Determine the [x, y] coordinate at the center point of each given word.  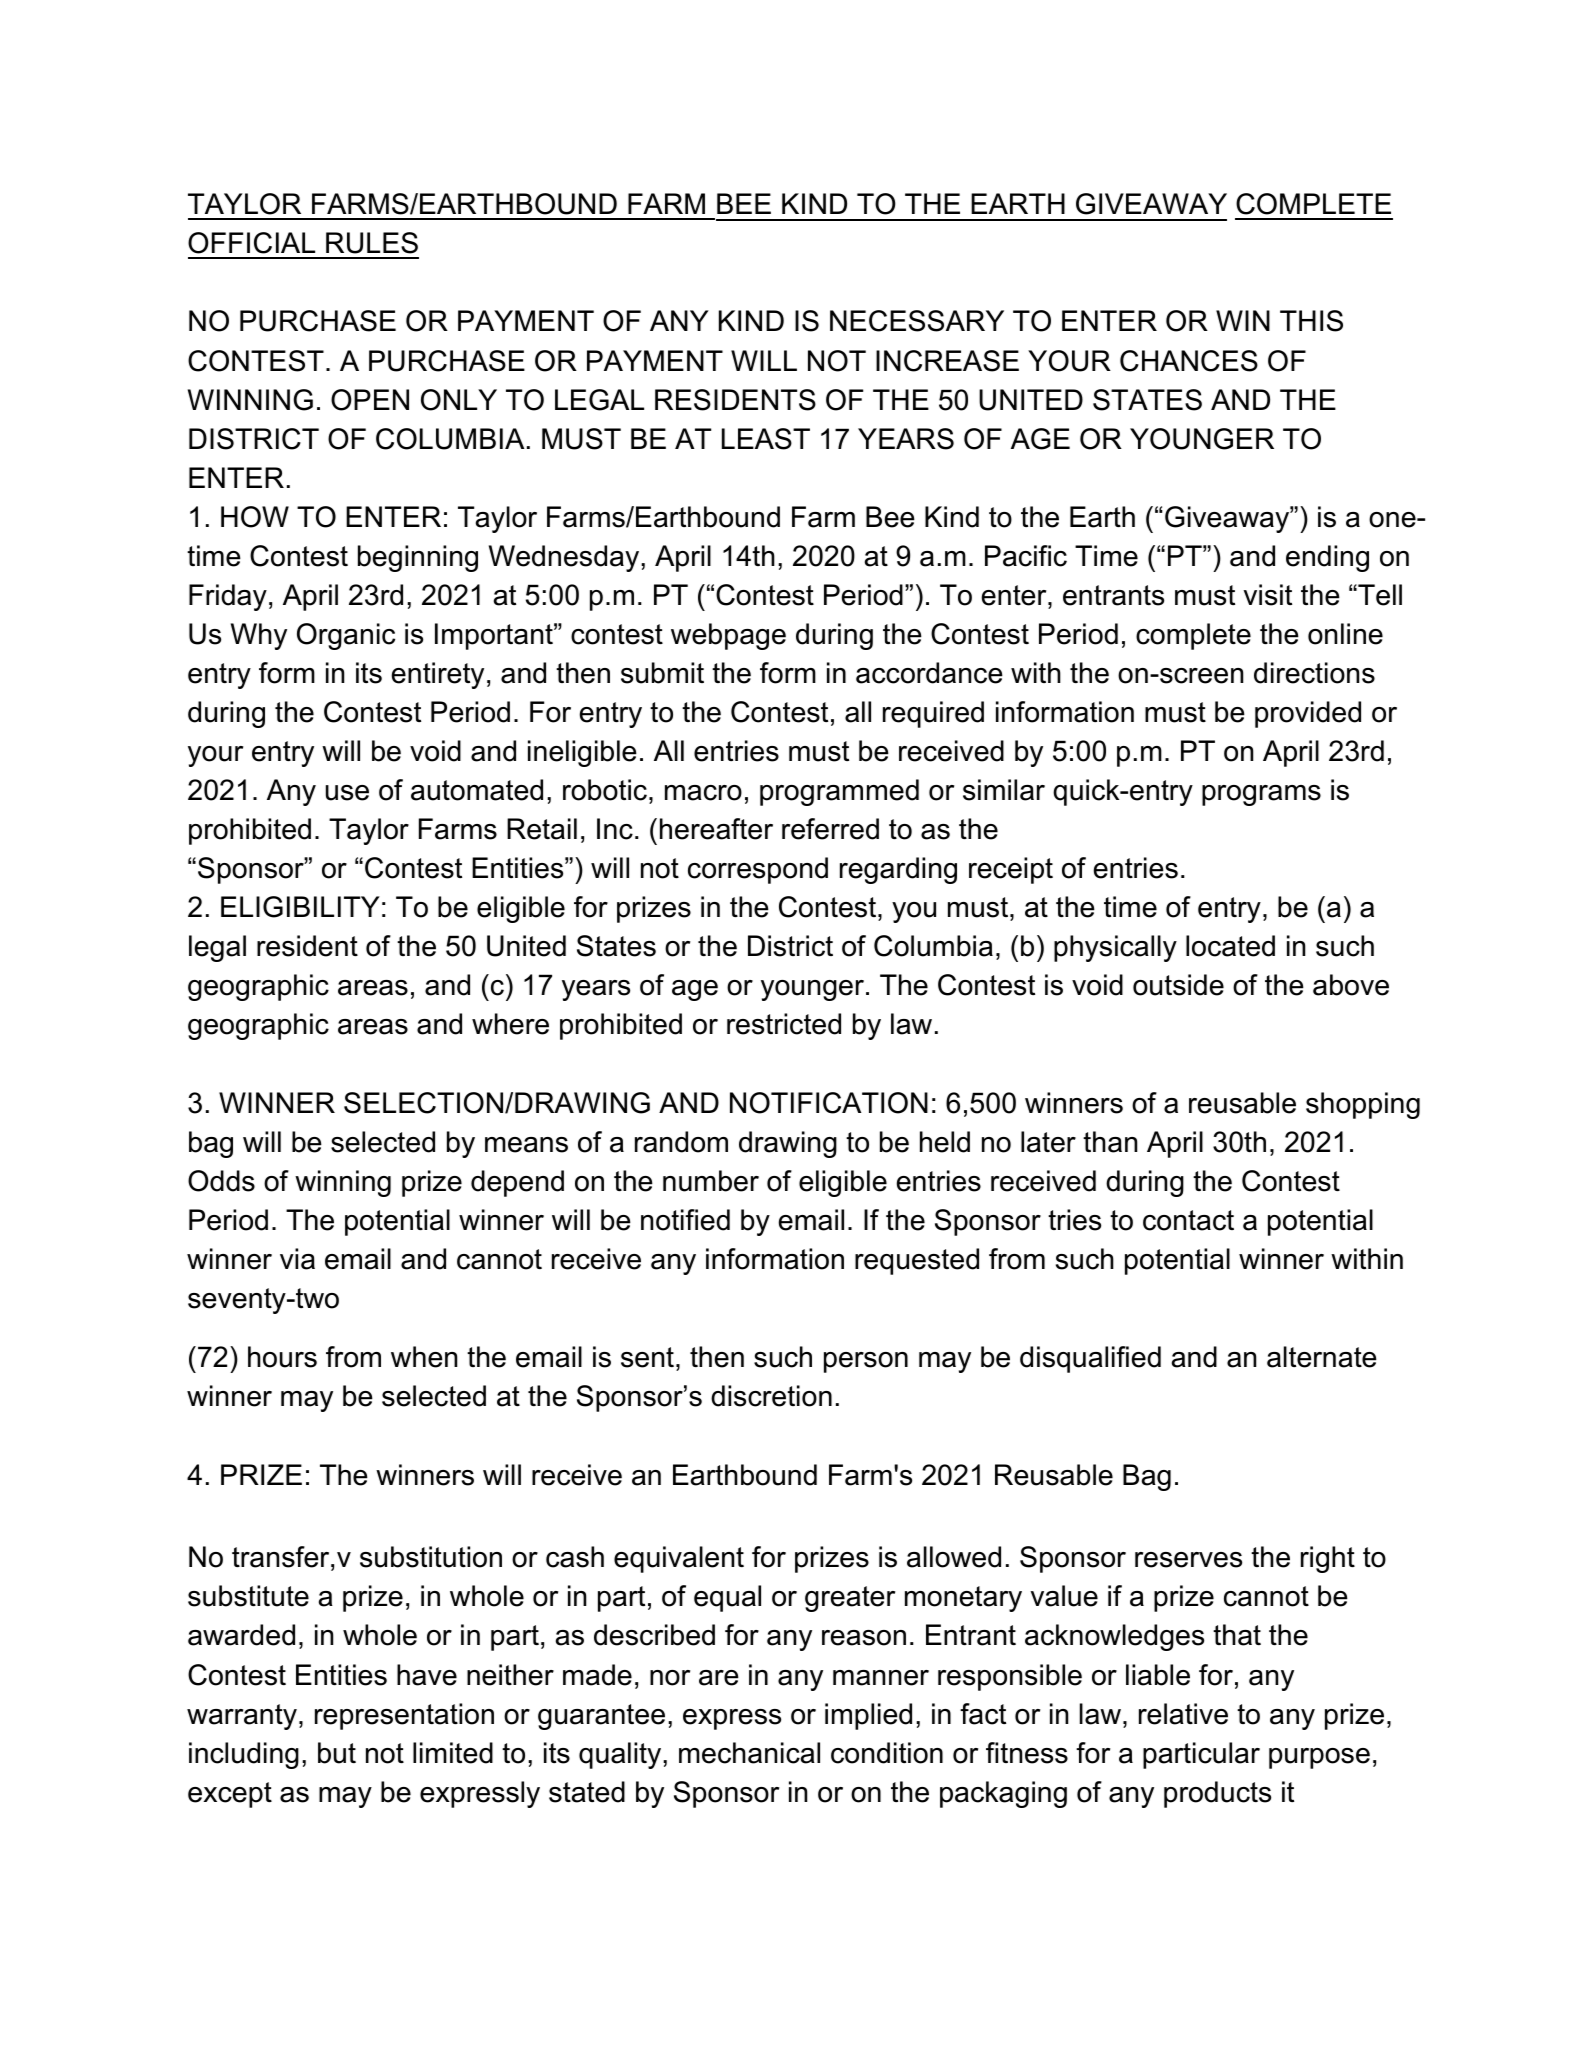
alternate [1322, 1357]
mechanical [749, 1753]
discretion [771, 1396]
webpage [728, 636]
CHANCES [1189, 361]
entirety [438, 675]
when [424, 1357]
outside [1178, 985]
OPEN [370, 400]
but [337, 1753]
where [510, 1024]
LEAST [766, 439]
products [1217, 1794]
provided [1308, 714]
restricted [784, 1024]
